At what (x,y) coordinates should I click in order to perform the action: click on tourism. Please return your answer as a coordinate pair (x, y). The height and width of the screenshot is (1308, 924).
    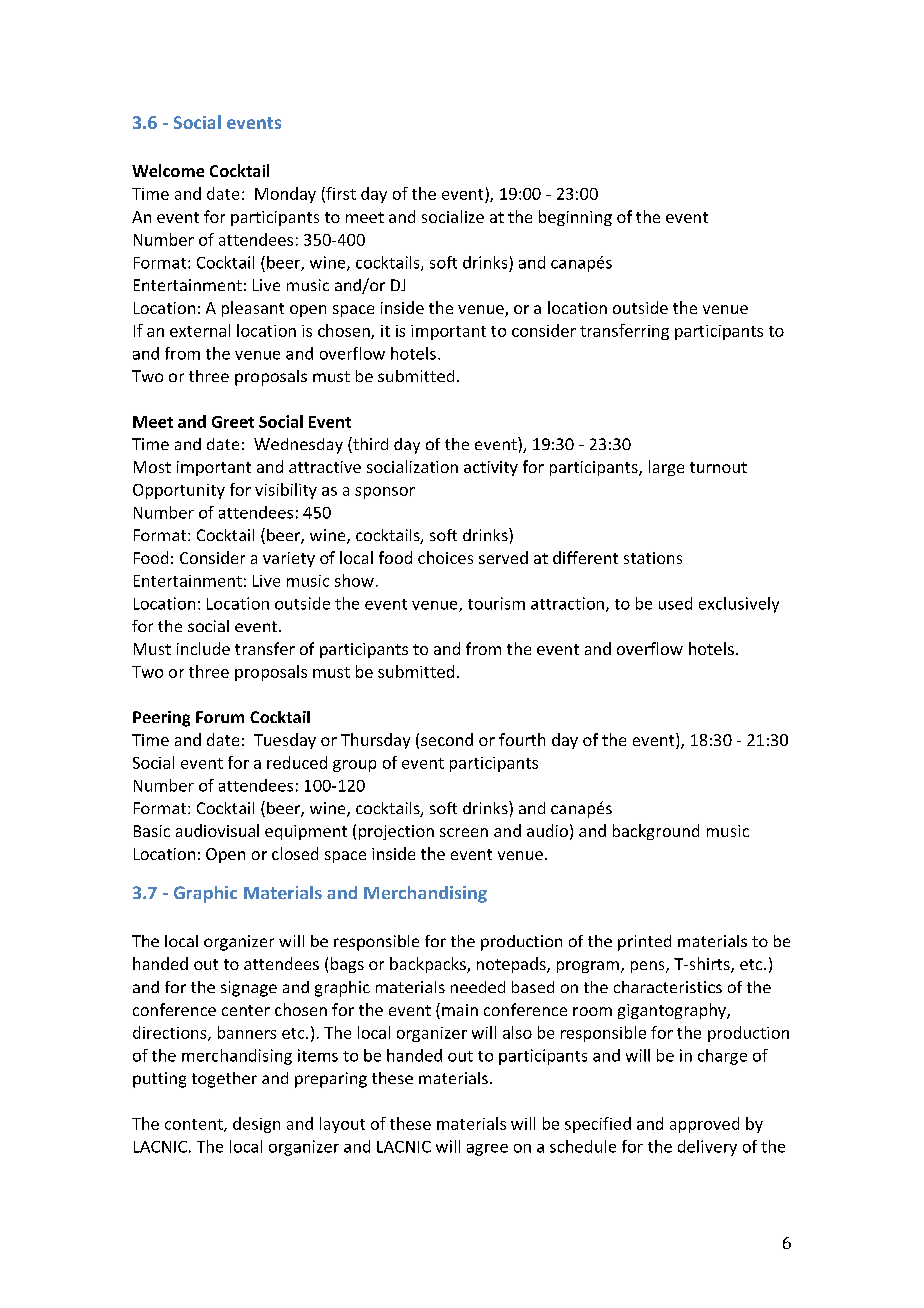
    Looking at the image, I should click on (496, 603).
